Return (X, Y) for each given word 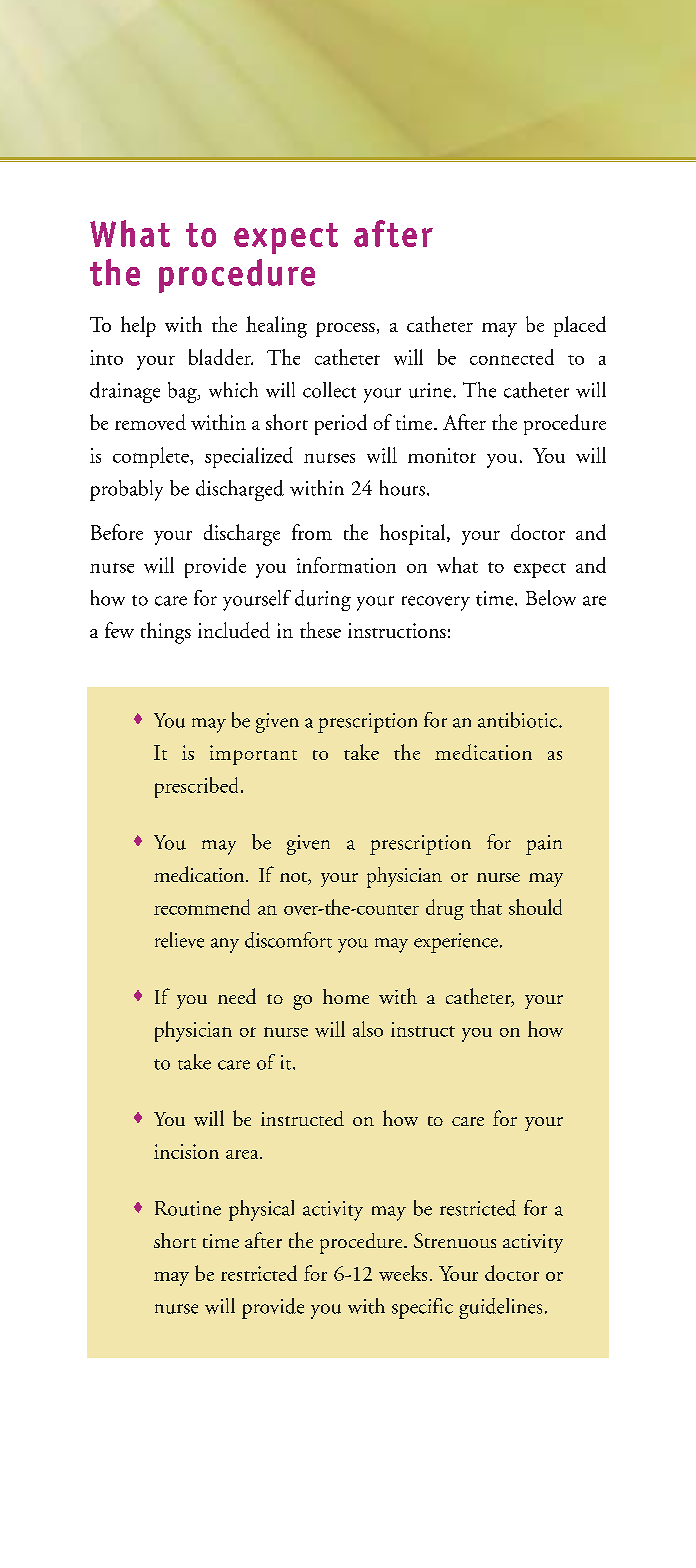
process (345, 329)
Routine (188, 1208)
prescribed (198, 787)
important (253, 755)
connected (512, 357)
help (138, 326)
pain (544, 845)
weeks (403, 1273)
